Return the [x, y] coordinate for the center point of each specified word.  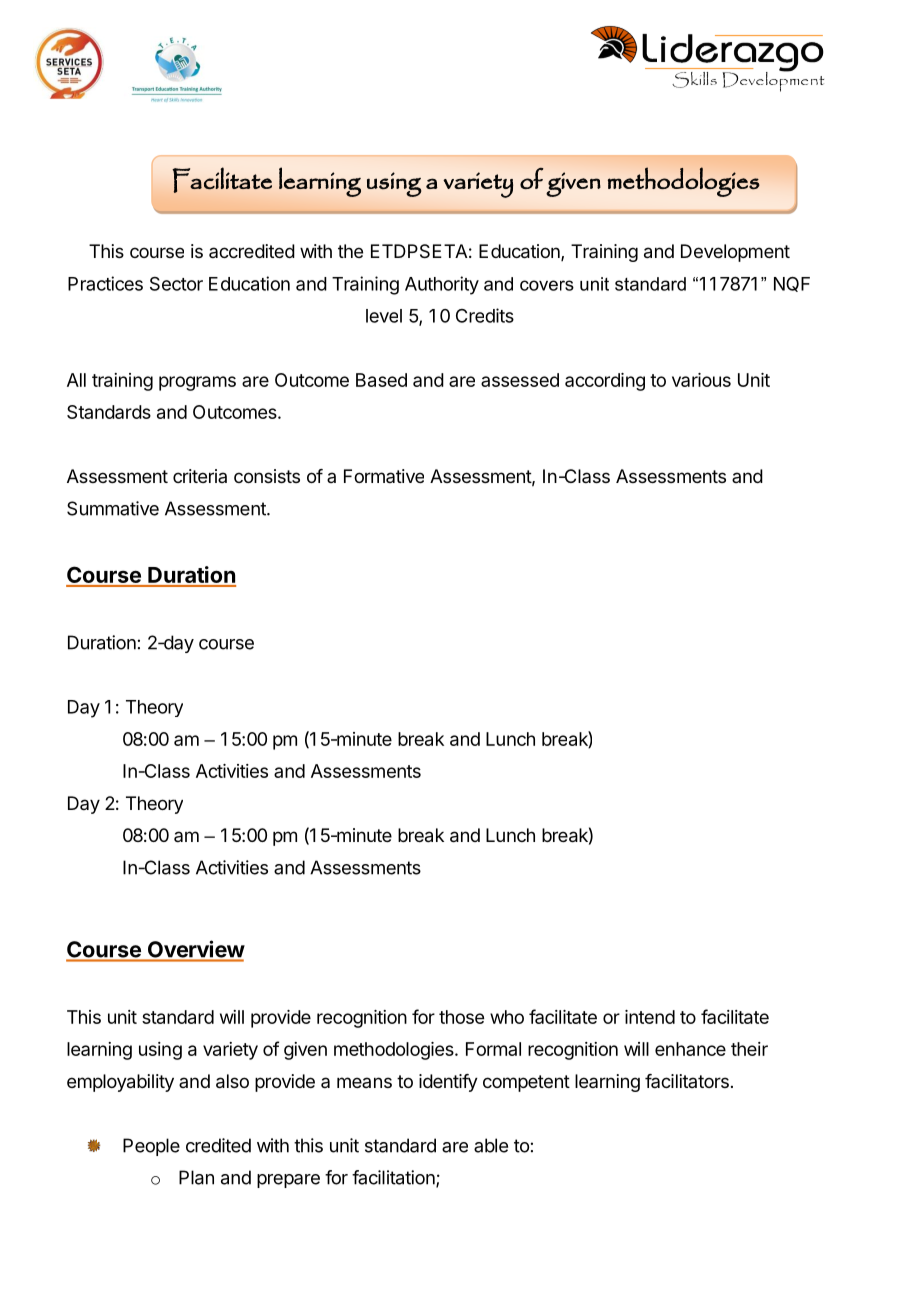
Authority [442, 285]
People [151, 1147]
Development [735, 253]
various [701, 380]
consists [267, 476]
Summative [113, 508]
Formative [384, 476]
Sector [176, 284]
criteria [200, 476]
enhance [690, 1049]
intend [650, 1017]
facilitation [394, 1178]
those [461, 1017]
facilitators [687, 1081]
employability [120, 1083]
